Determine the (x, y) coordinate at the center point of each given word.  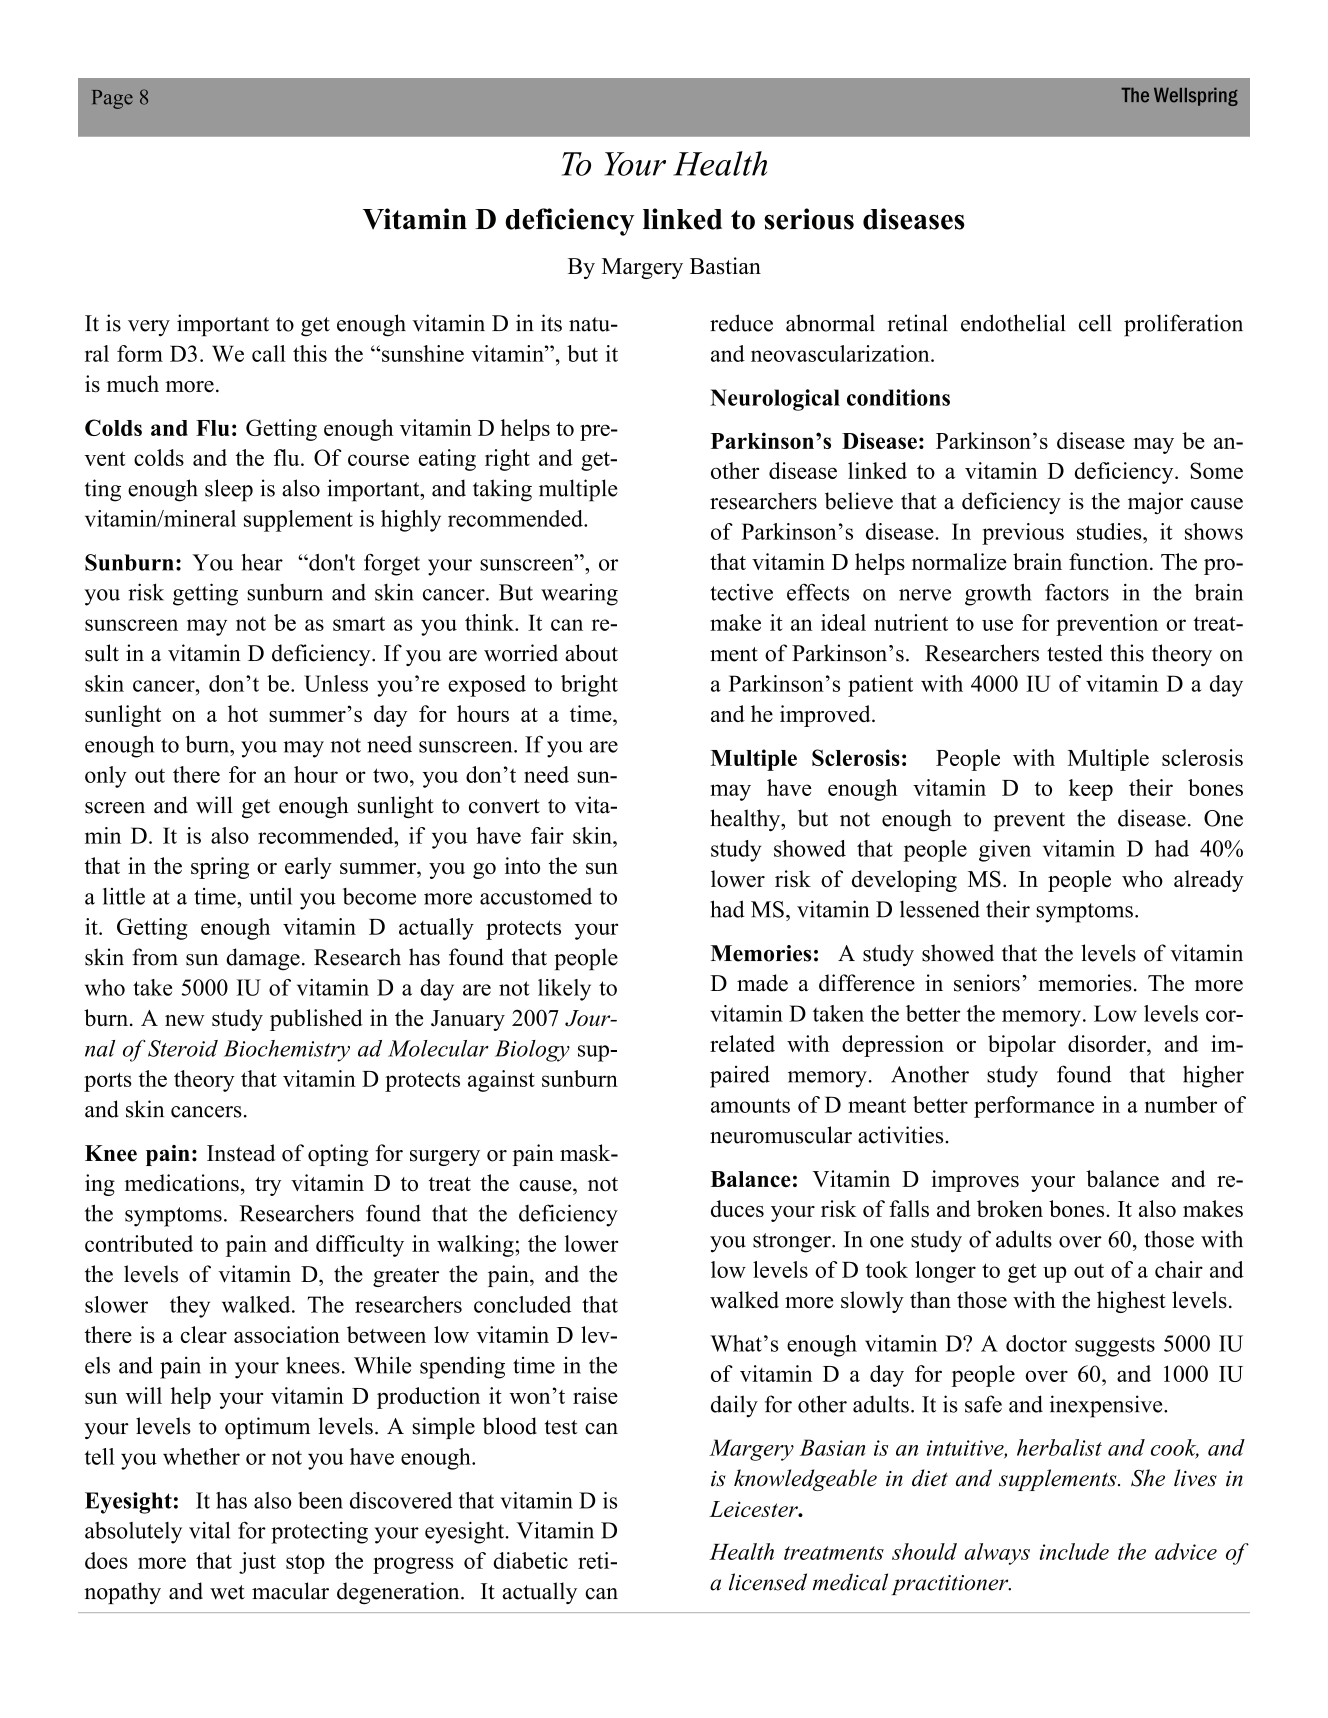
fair (547, 835)
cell (1095, 323)
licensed (768, 1582)
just (257, 1563)
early (308, 868)
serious (809, 219)
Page (112, 99)
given (1005, 851)
